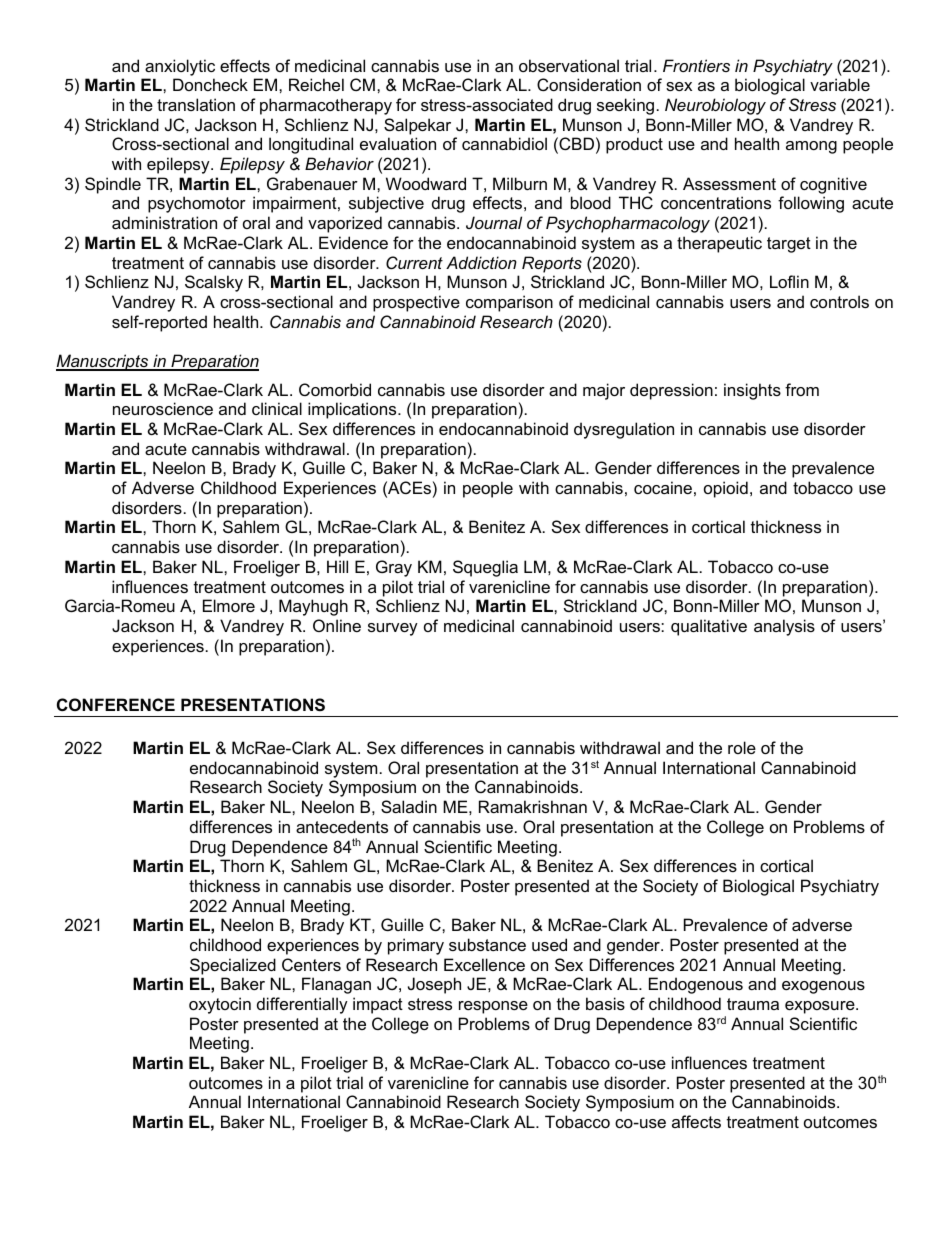 The image size is (952, 1233). What do you see at coordinates (752, 391) in the screenshot?
I see `insights` at bounding box center [752, 391].
